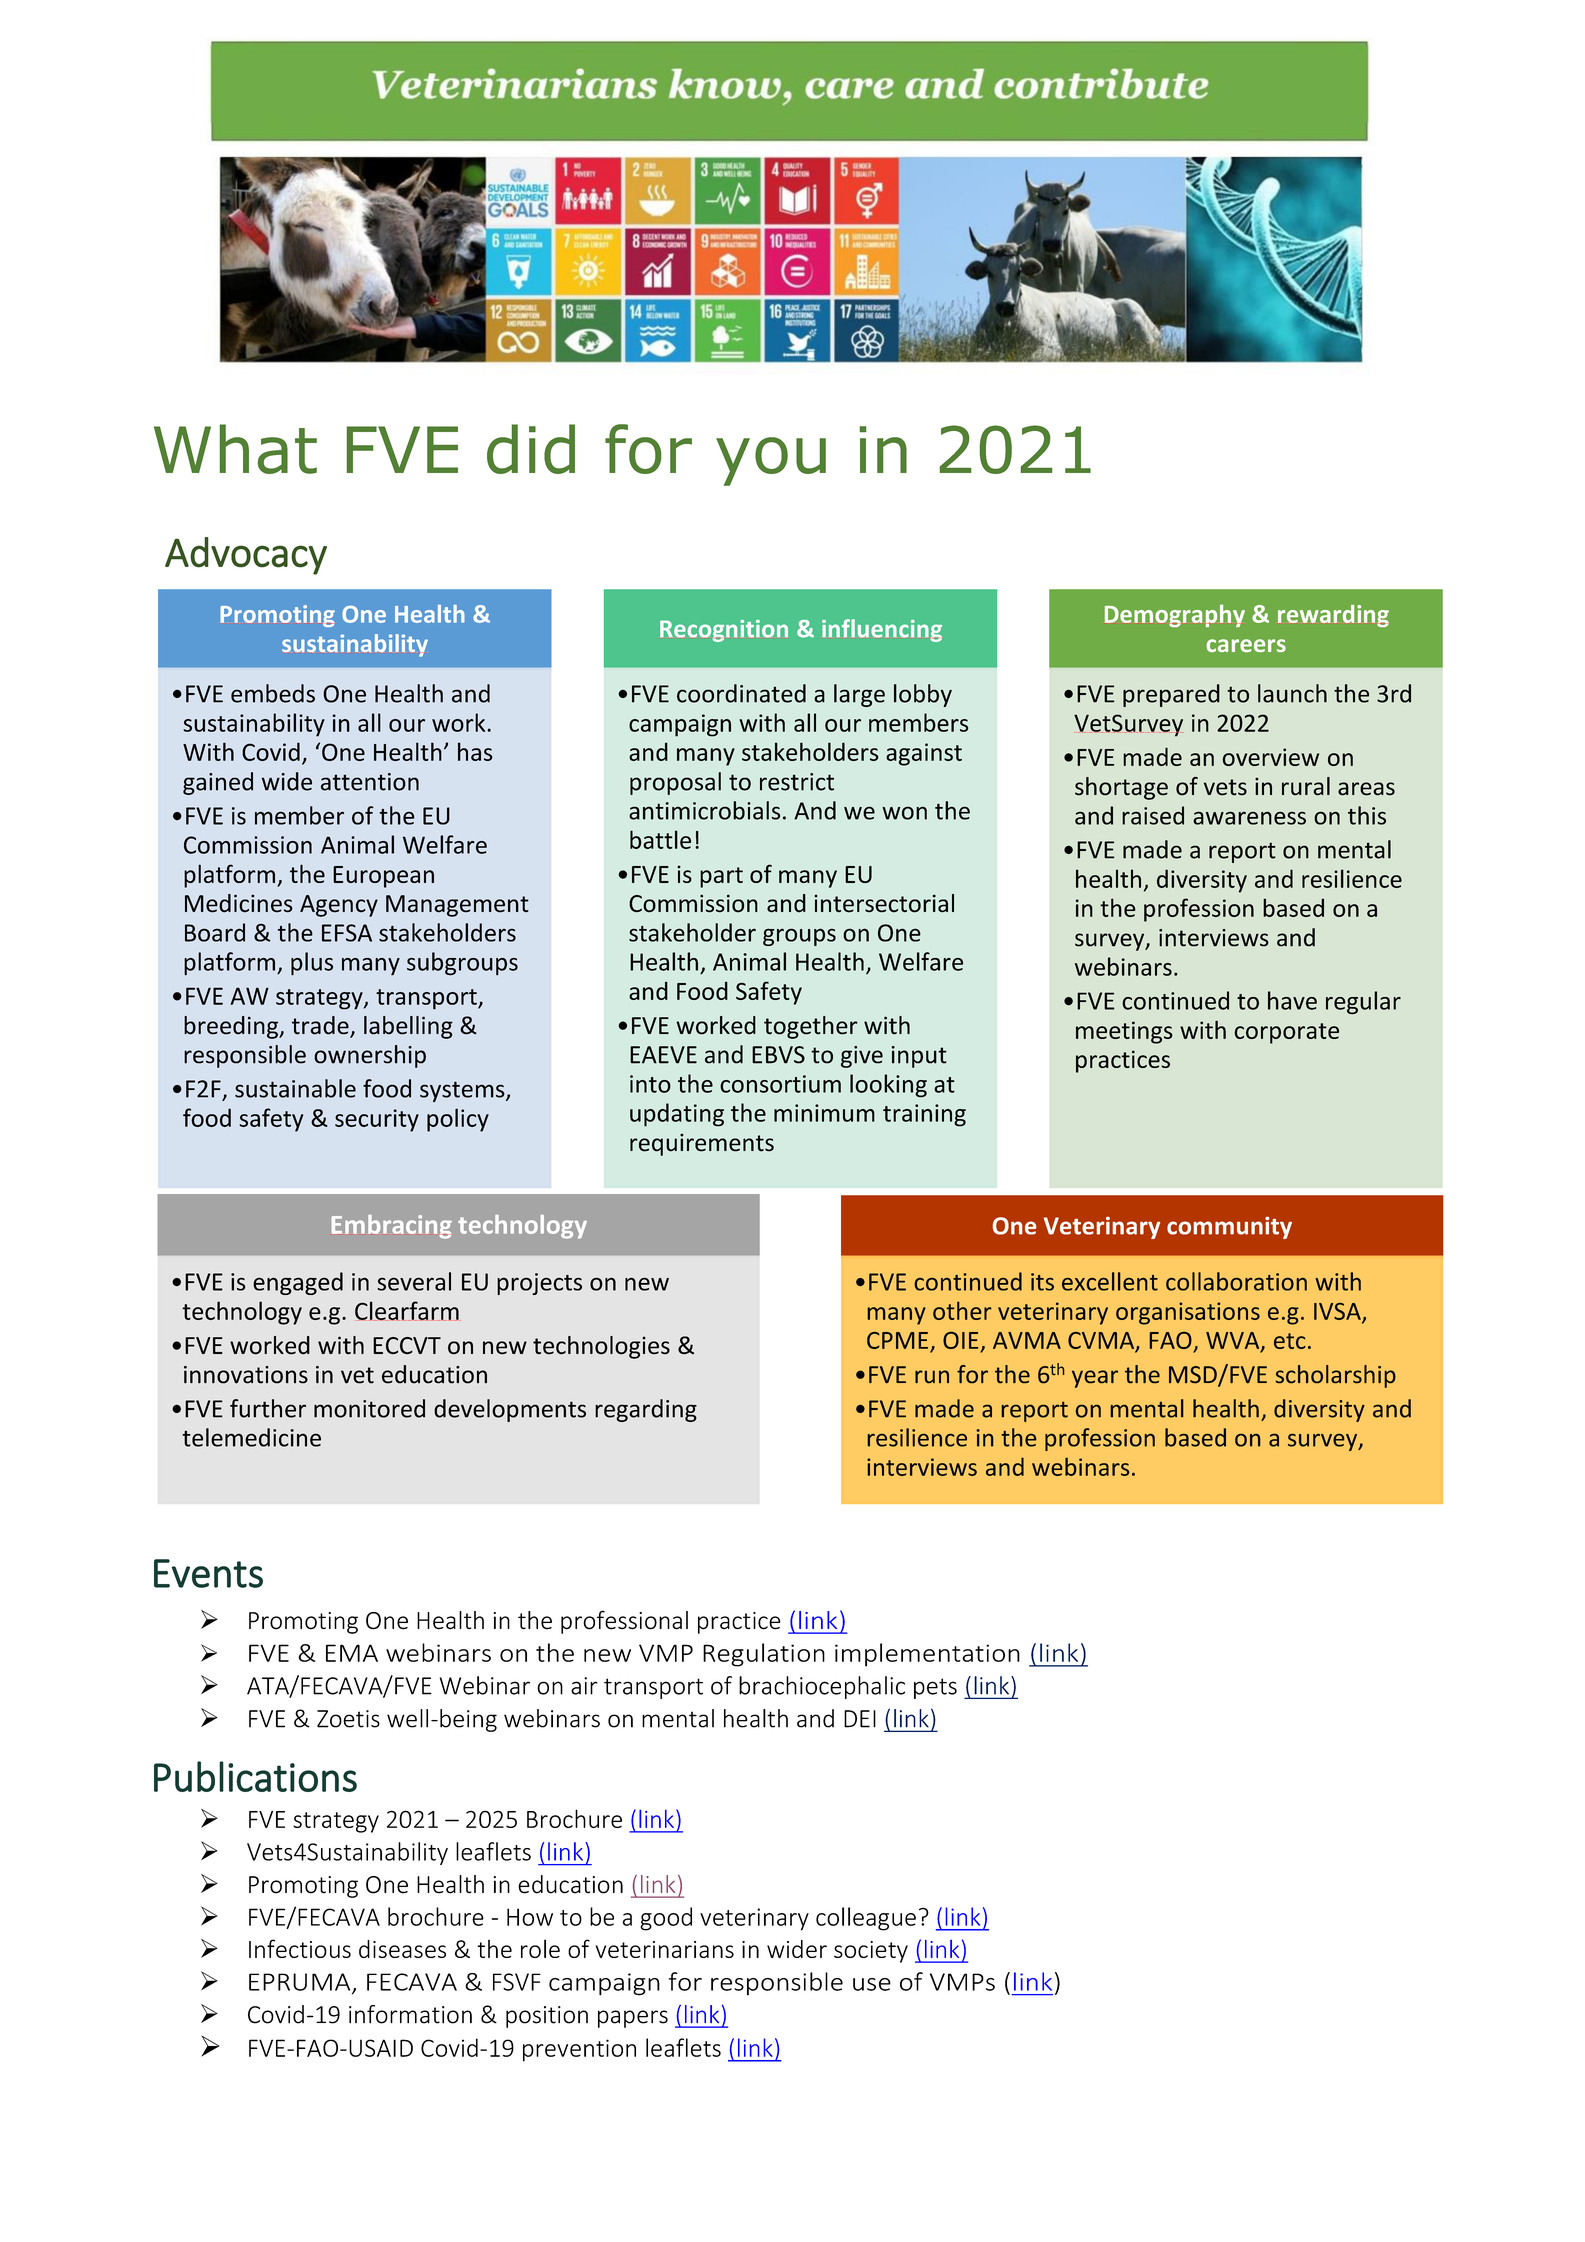  I want to click on Demography, so click(1175, 615).
